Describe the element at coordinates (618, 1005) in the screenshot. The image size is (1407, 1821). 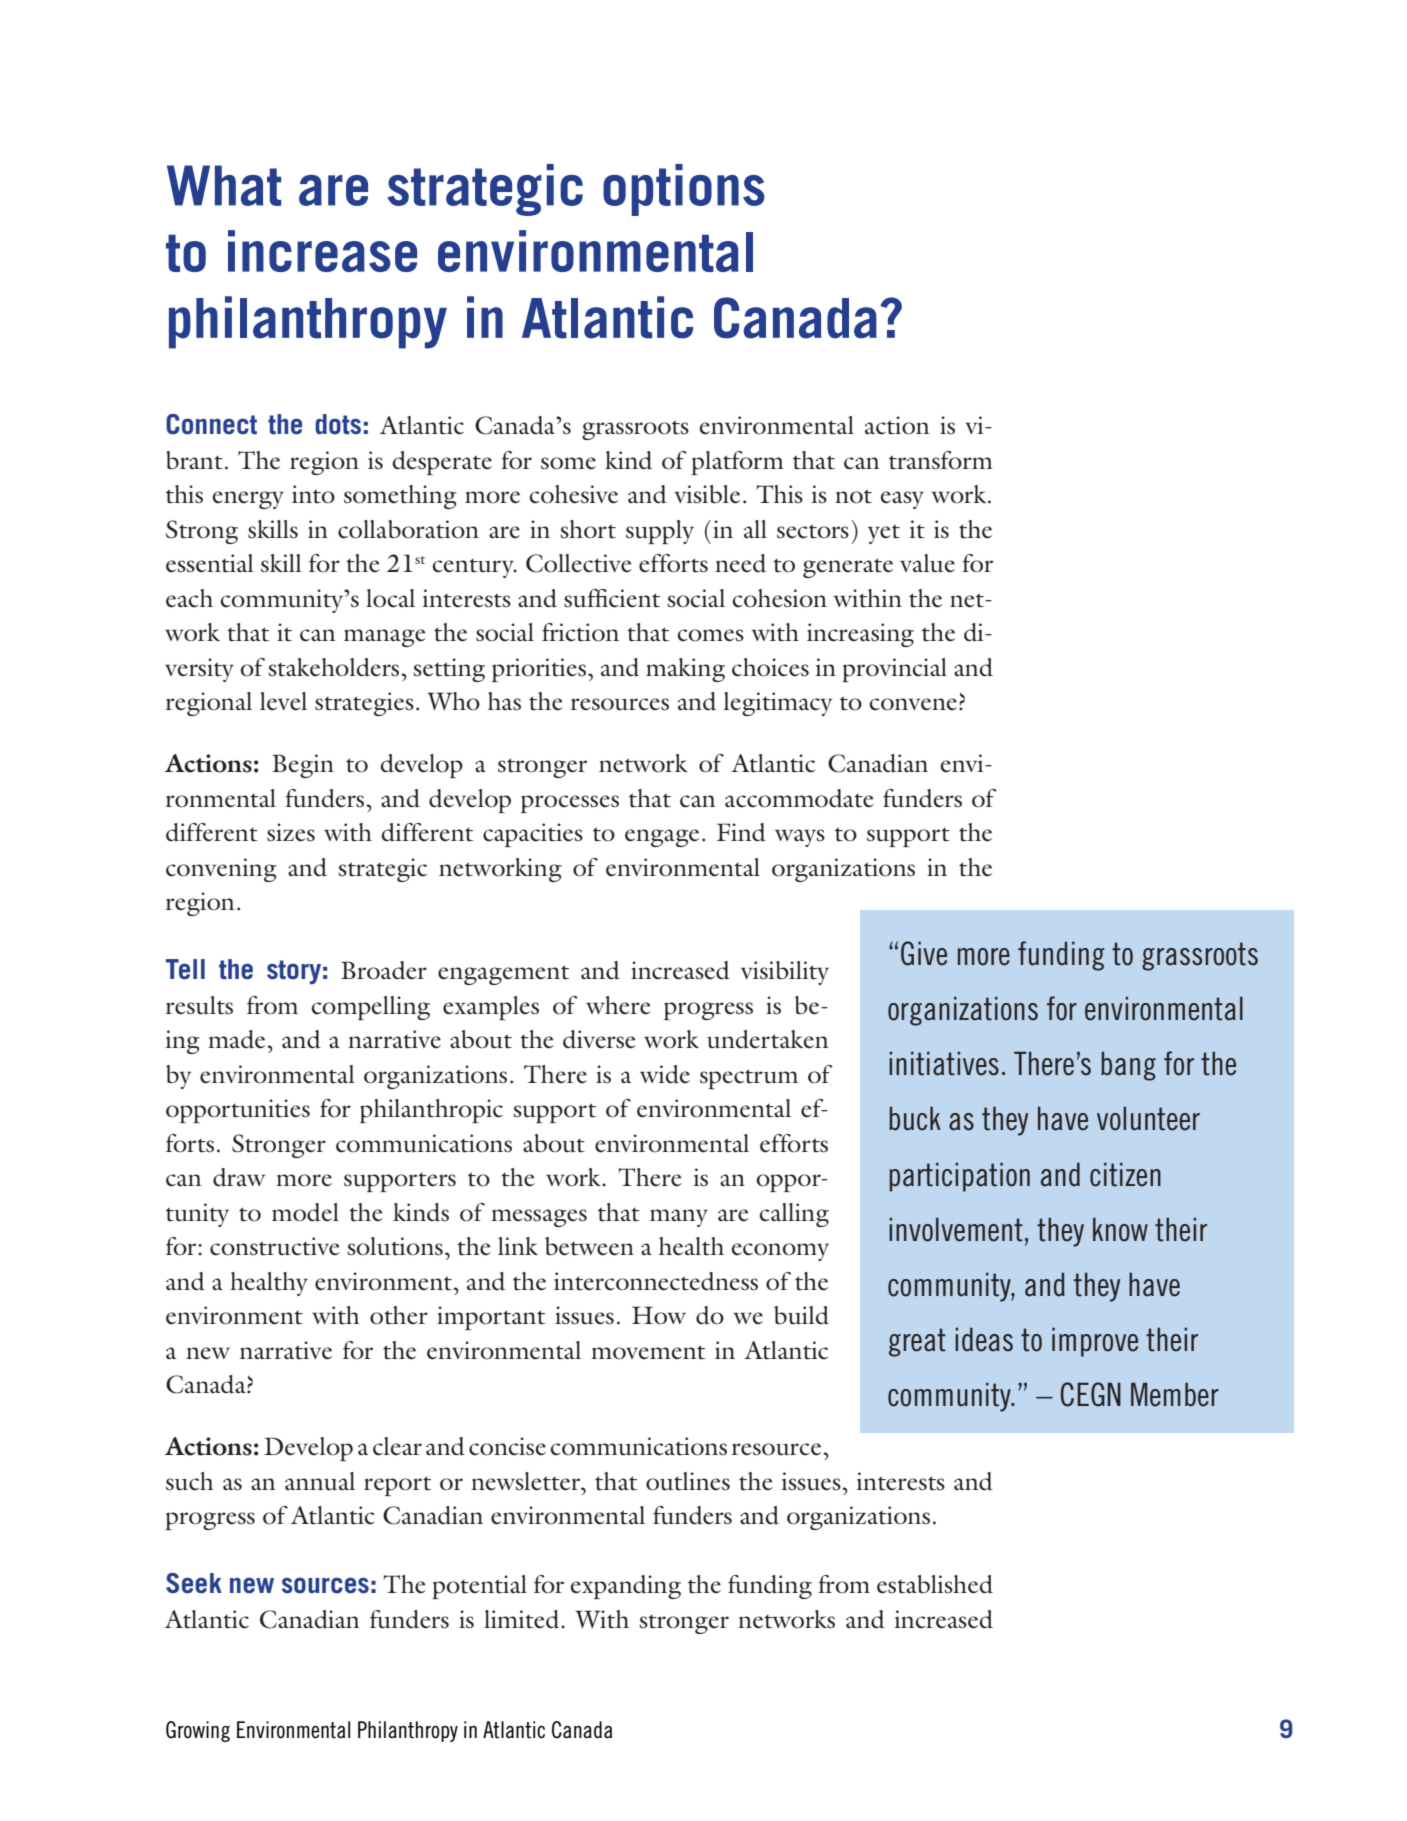
I see `where` at that location.
